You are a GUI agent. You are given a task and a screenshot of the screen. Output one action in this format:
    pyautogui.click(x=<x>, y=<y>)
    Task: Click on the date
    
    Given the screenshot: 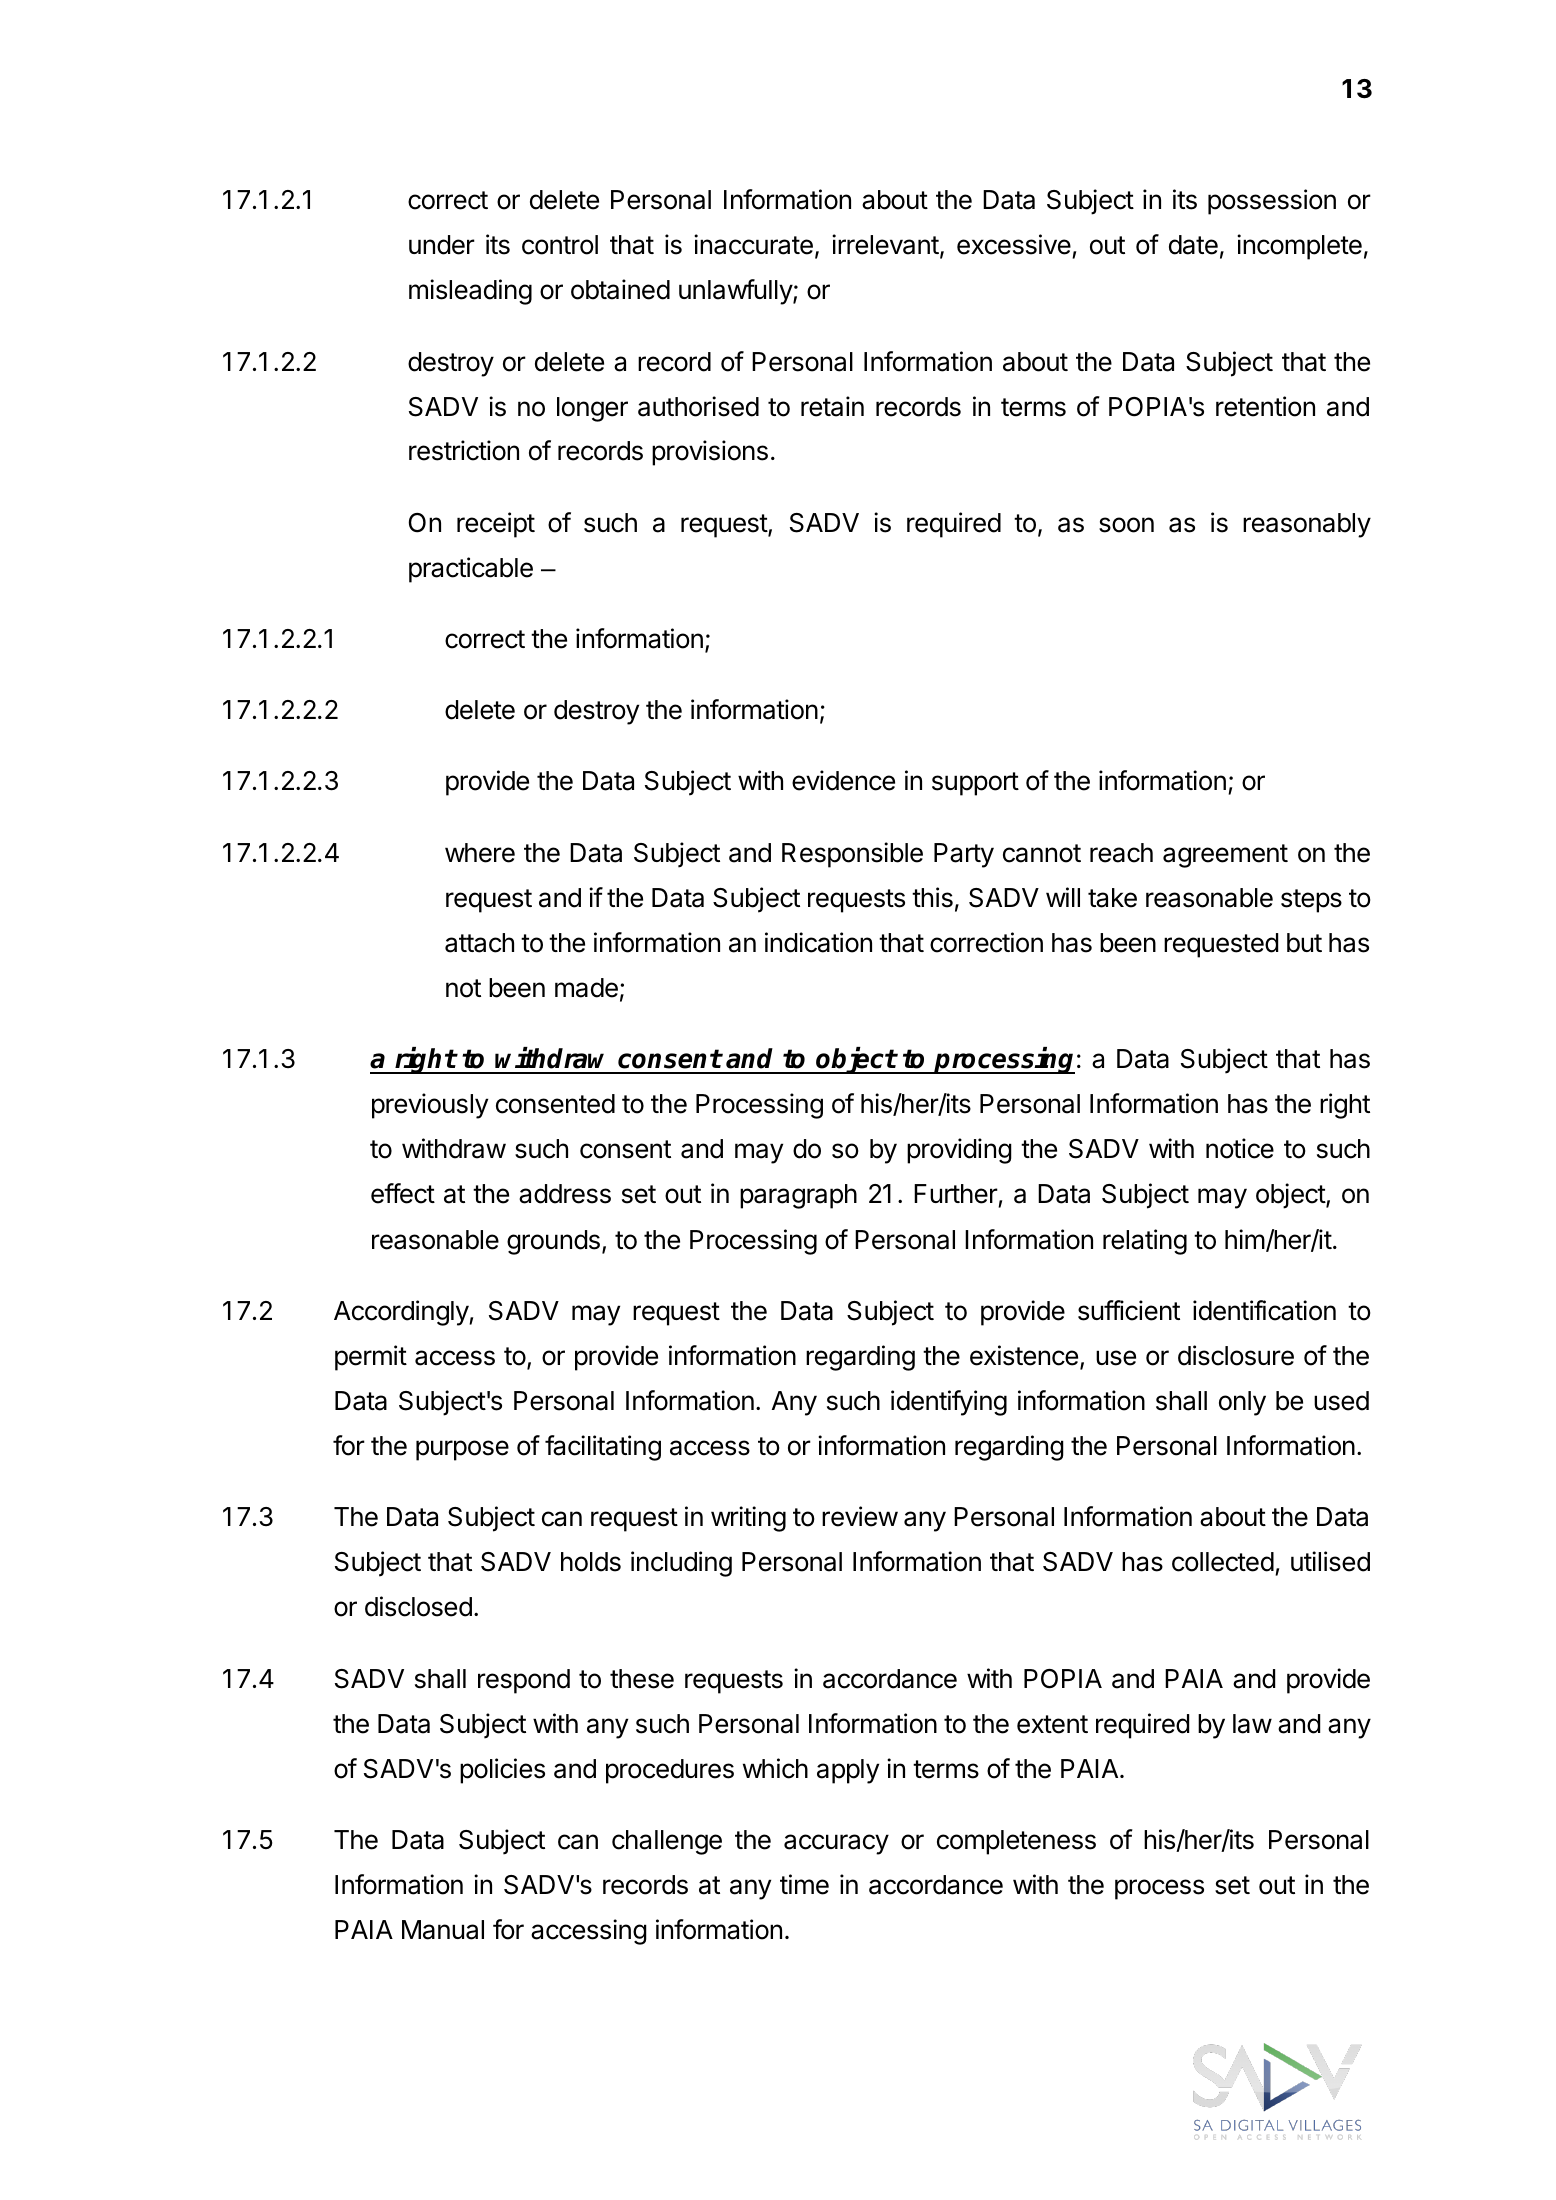 What is the action you would take?
    pyautogui.click(x=1193, y=245)
